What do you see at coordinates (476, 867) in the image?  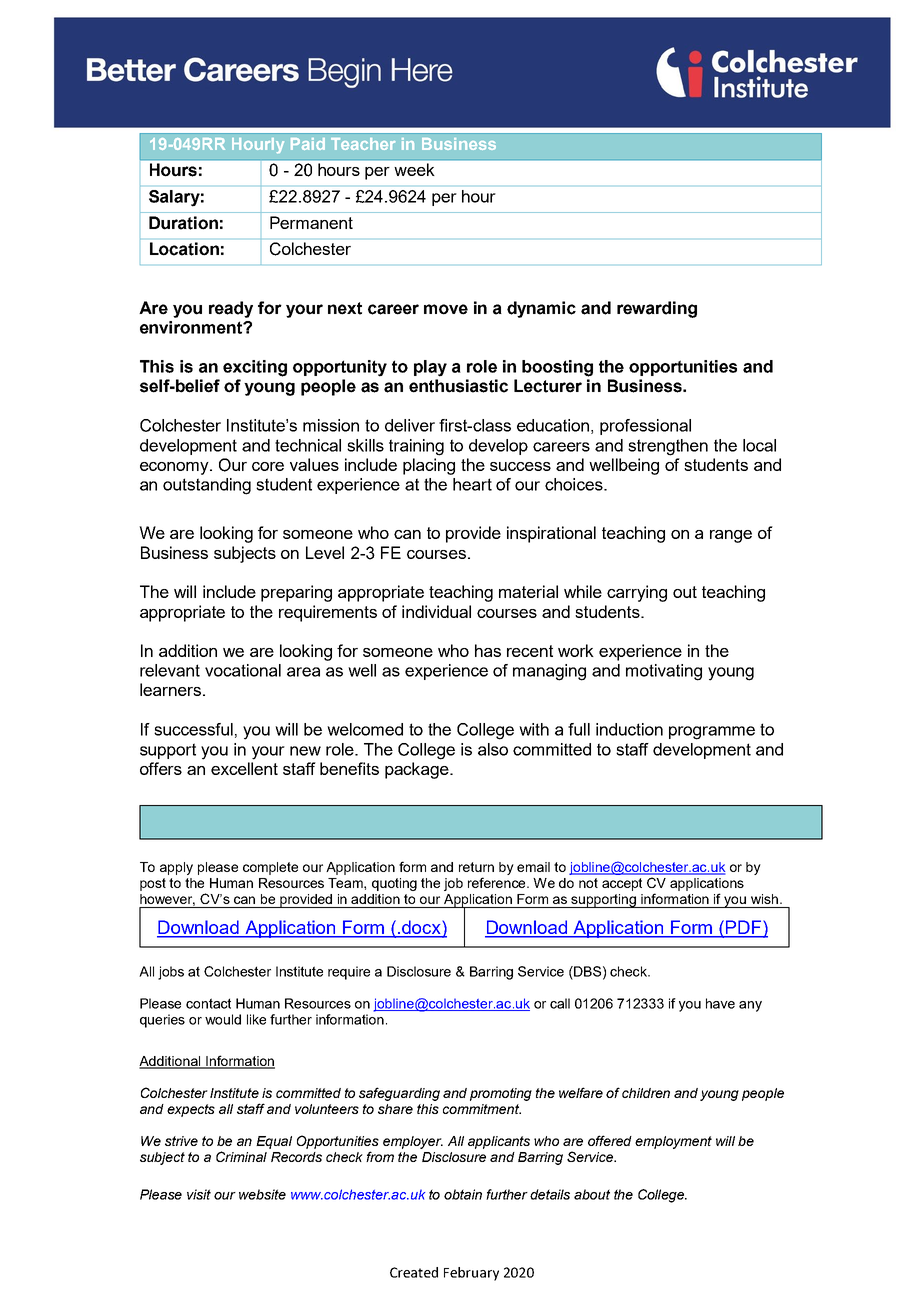 I see `return` at bounding box center [476, 867].
